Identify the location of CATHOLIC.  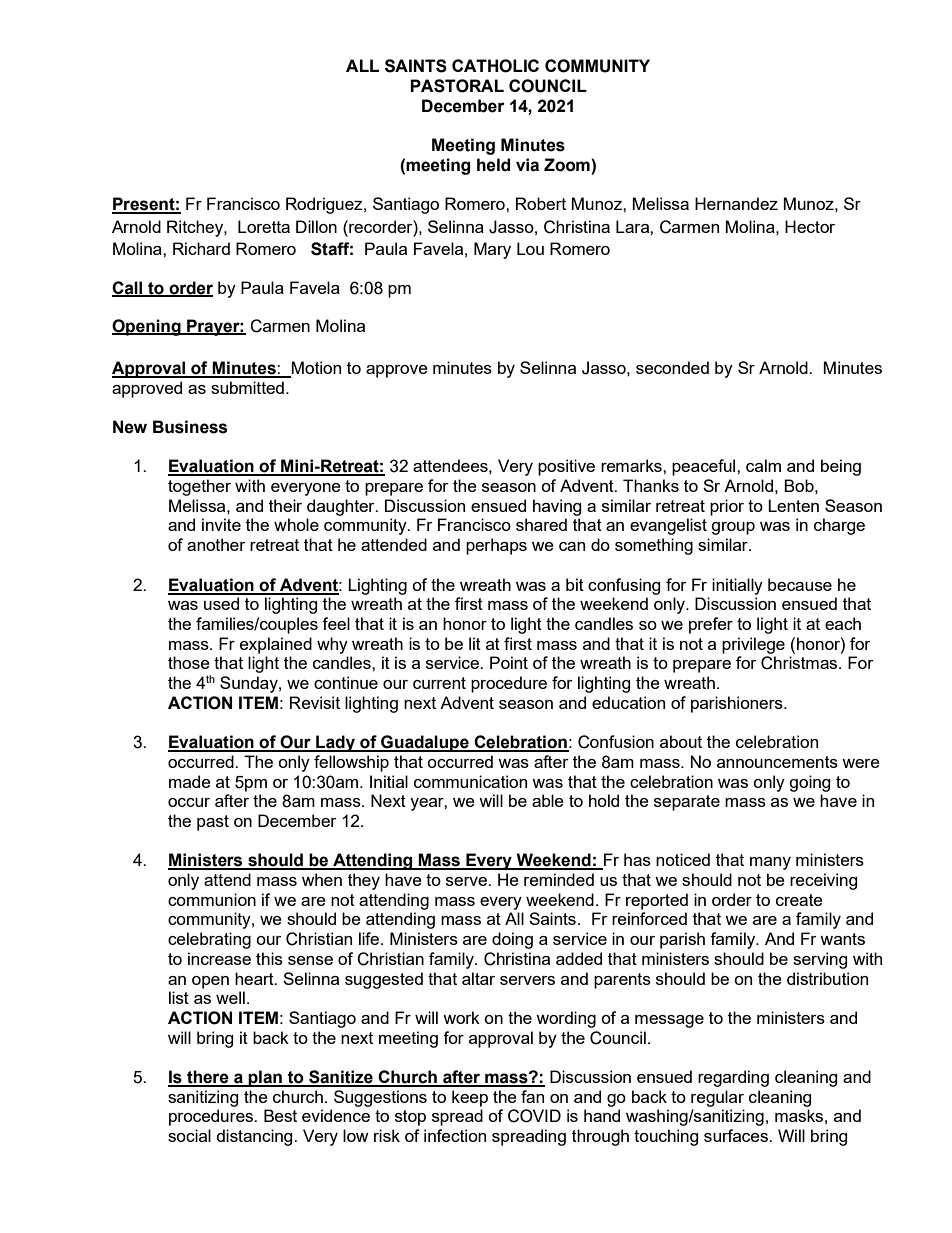
(495, 66).
